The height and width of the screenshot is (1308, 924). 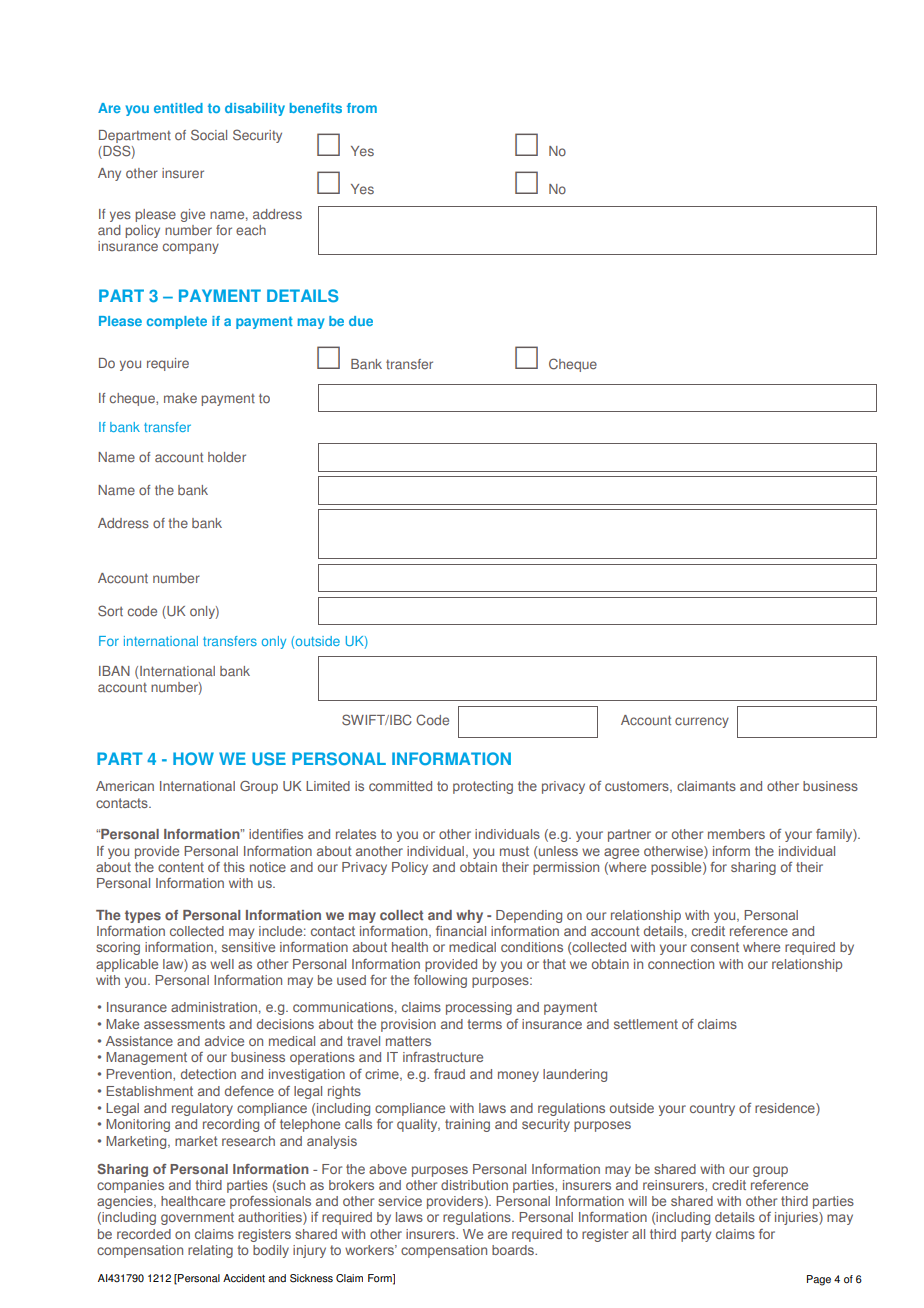 What do you see at coordinates (210, 1251) in the screenshot?
I see `relating` at bounding box center [210, 1251].
